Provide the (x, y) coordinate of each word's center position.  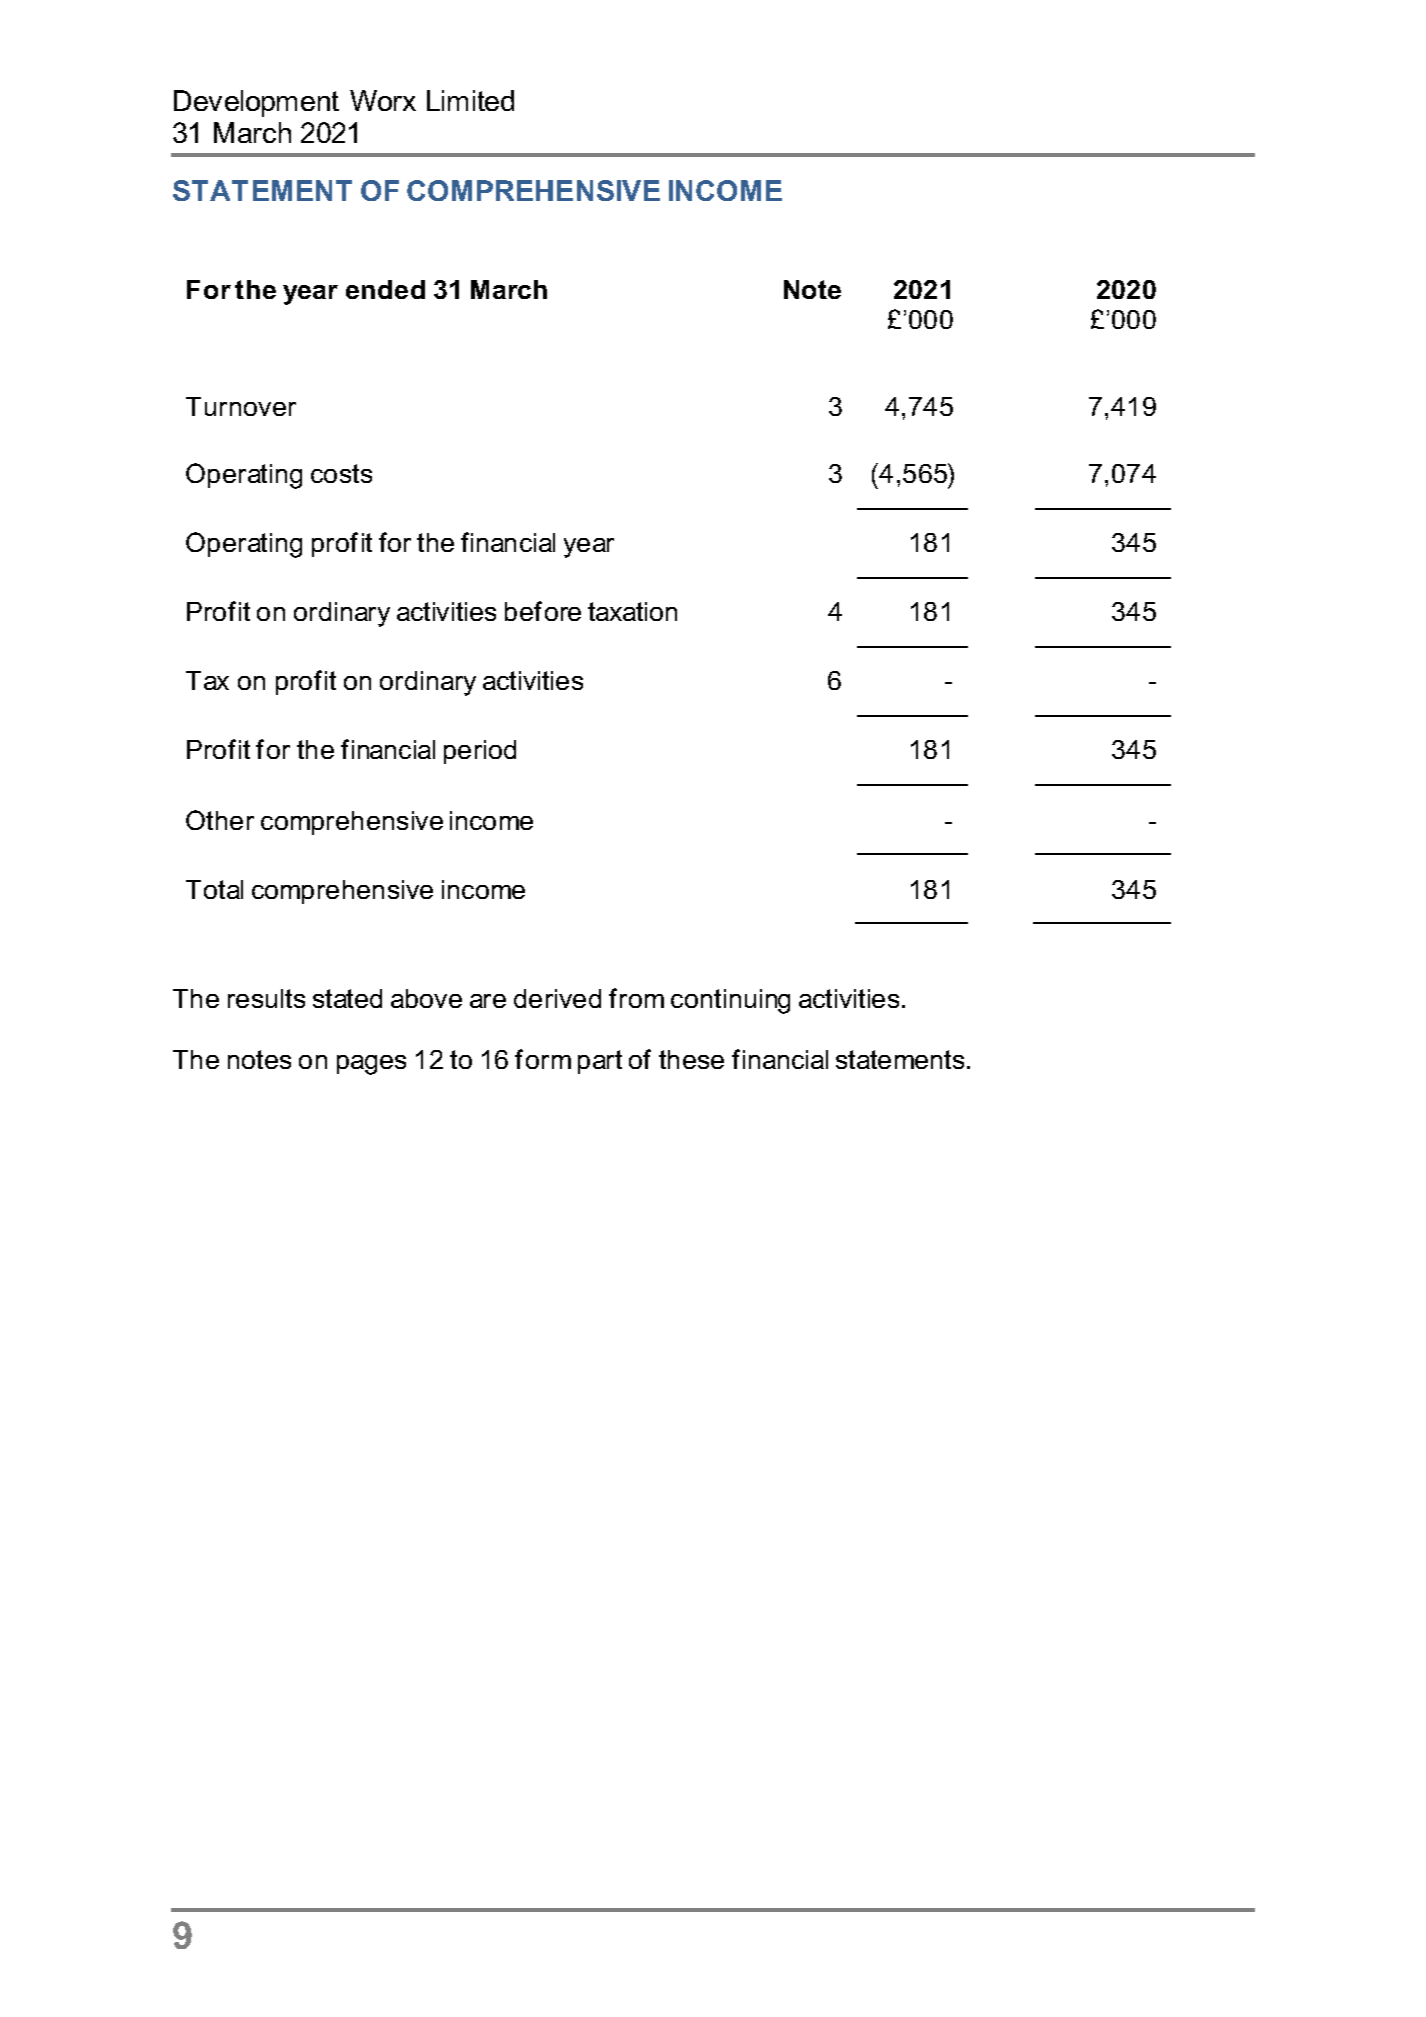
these (691, 1059)
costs (341, 473)
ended (385, 289)
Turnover (241, 406)
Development (256, 103)
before (543, 611)
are (488, 1001)
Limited (470, 100)
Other (220, 820)
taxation (632, 611)
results (266, 998)
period (480, 752)
